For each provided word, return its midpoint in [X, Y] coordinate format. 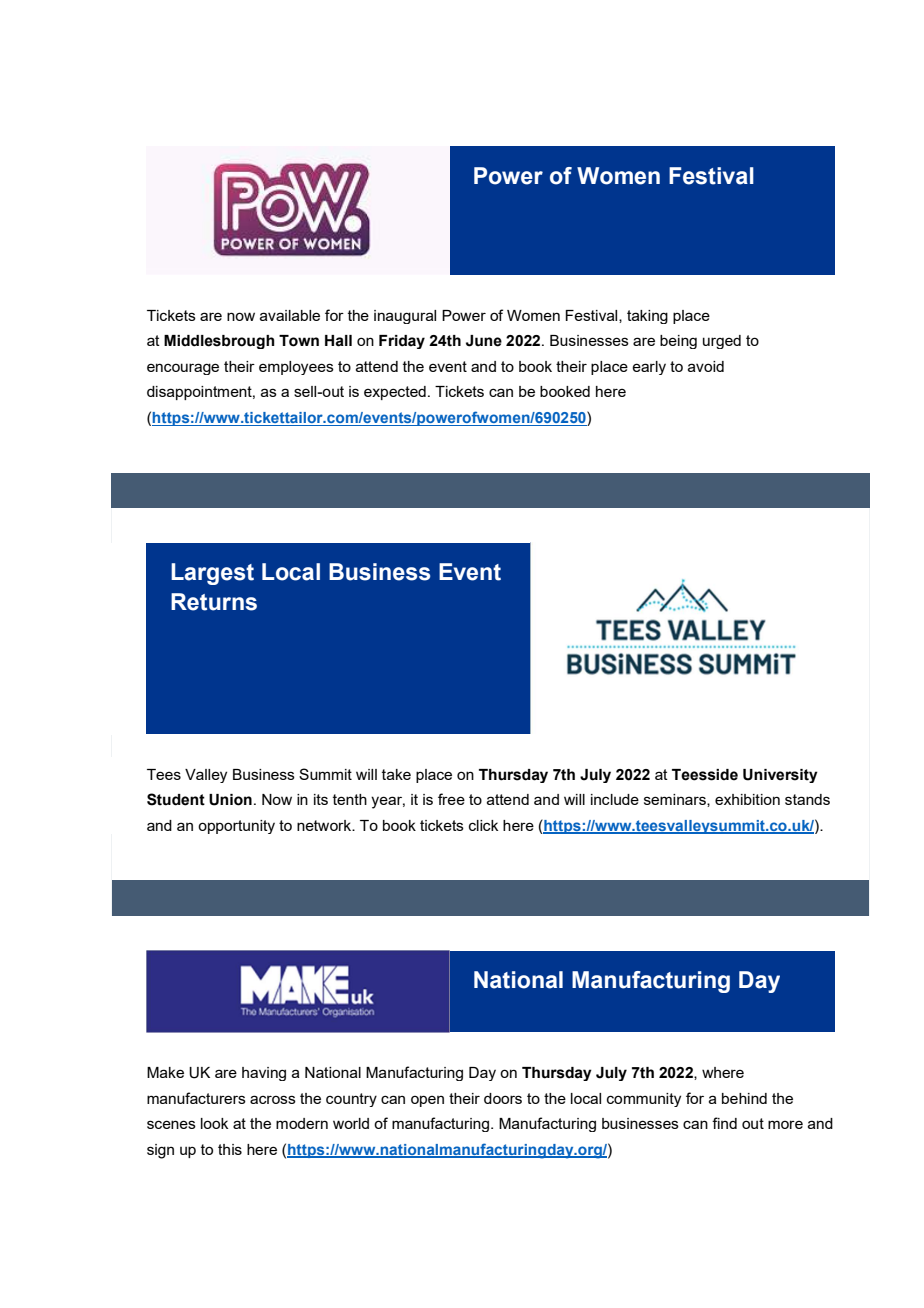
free [451, 799]
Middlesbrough [219, 342]
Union [230, 800]
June [484, 341]
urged [722, 342]
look [214, 1123]
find [724, 1123]
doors [503, 1098]
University [780, 776]
